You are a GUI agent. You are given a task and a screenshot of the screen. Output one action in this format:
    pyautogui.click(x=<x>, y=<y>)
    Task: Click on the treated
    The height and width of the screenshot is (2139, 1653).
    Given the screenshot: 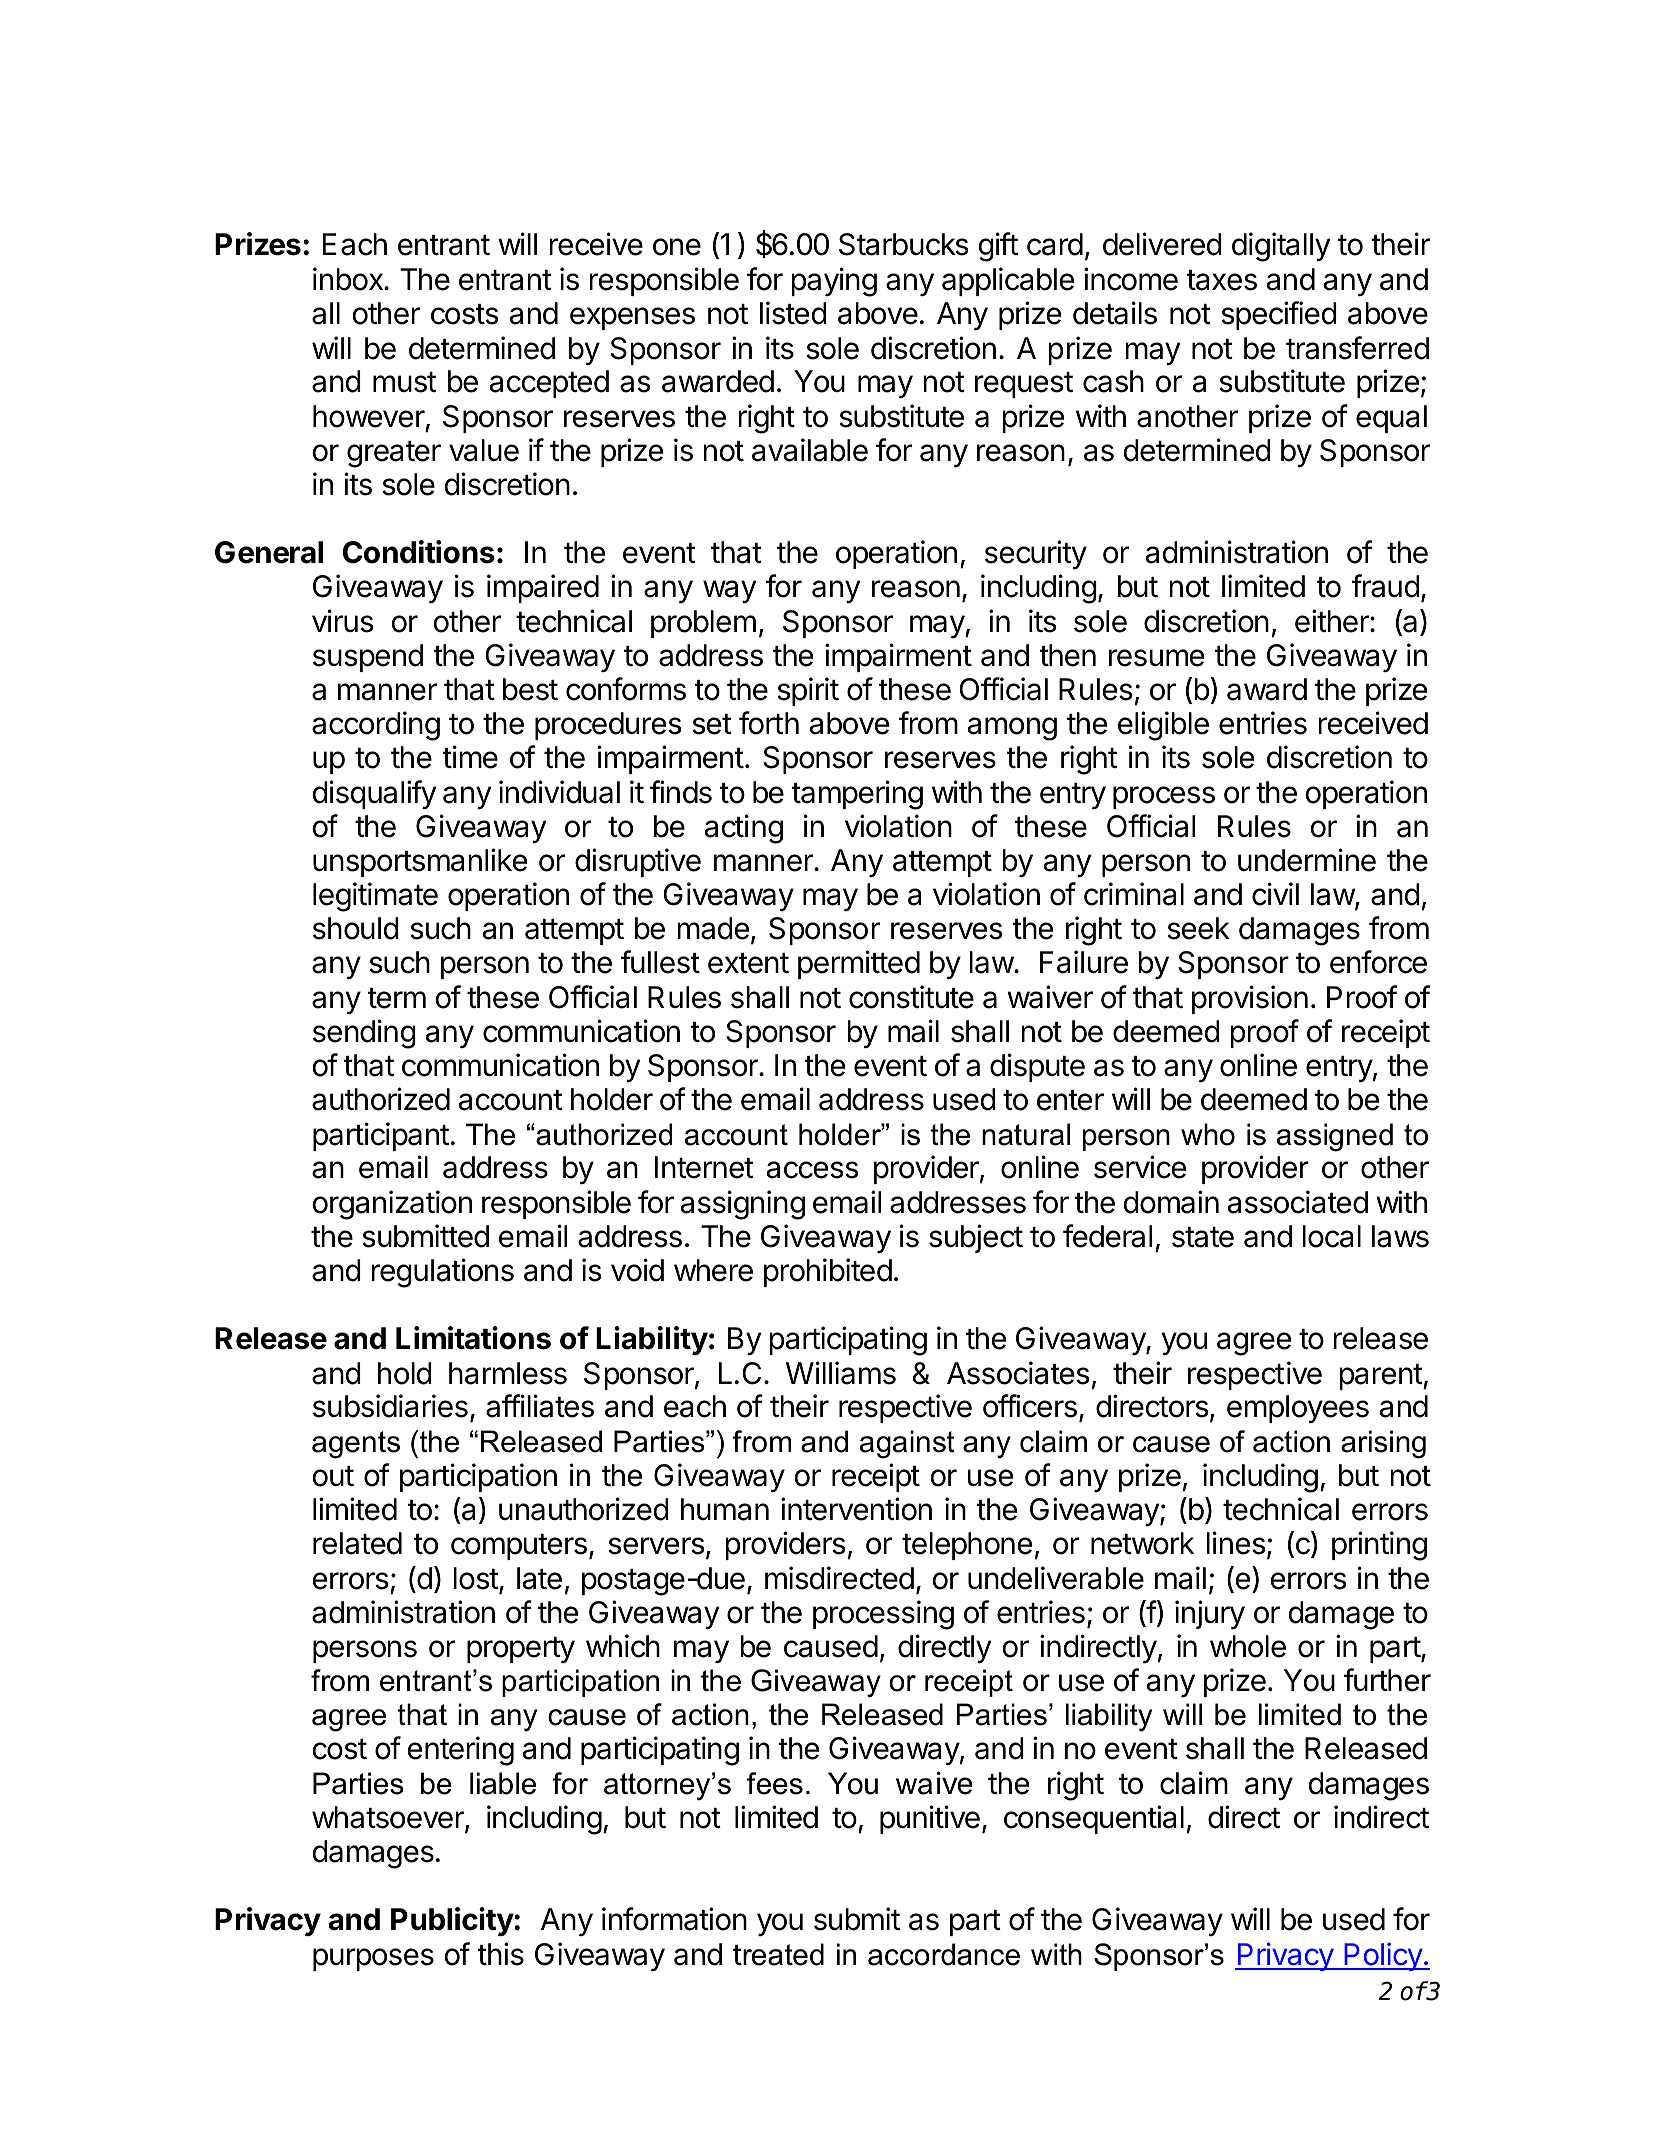 What is the action you would take?
    pyautogui.click(x=778, y=1954)
